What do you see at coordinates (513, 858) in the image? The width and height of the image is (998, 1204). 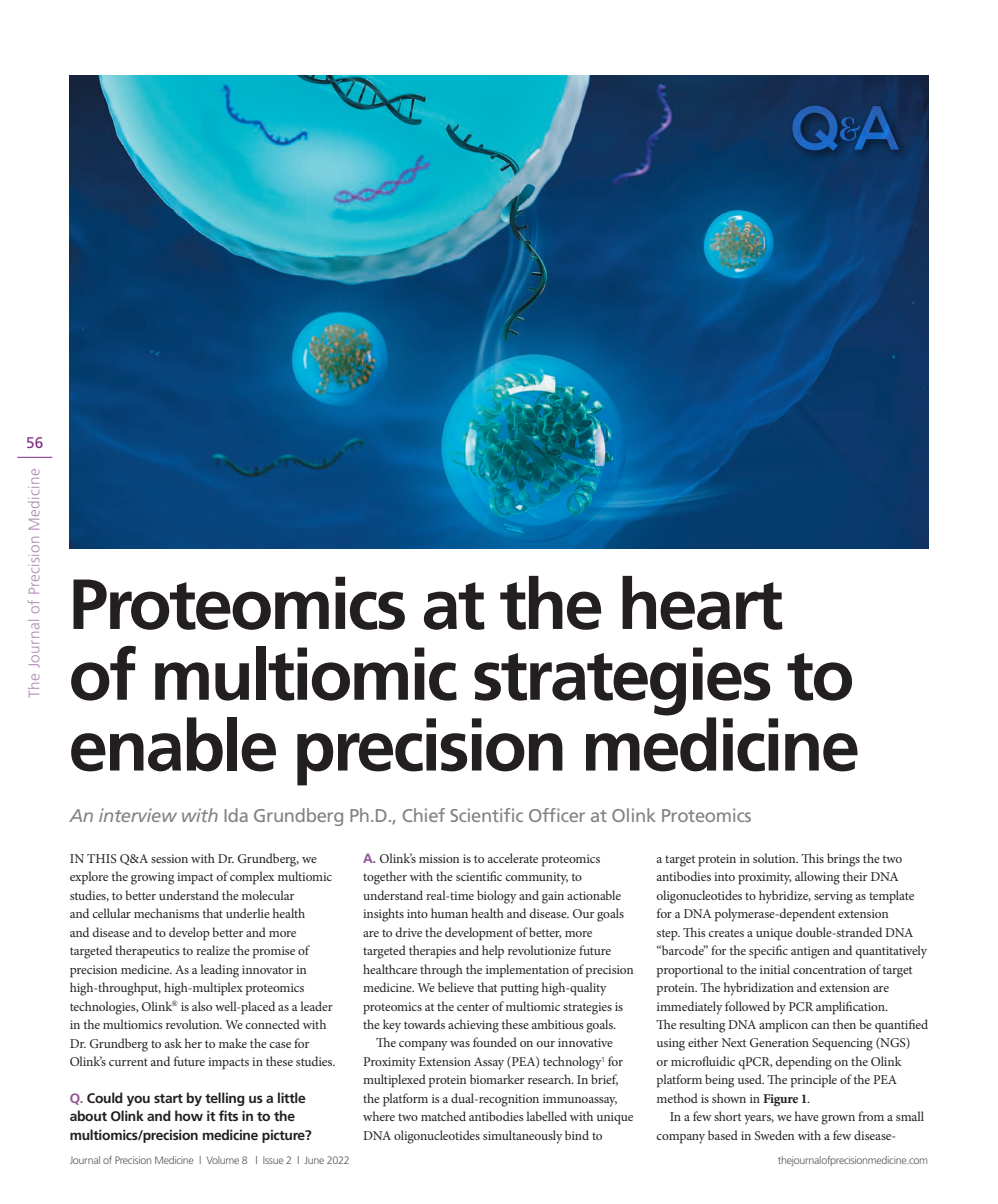 I see `accelerate` at bounding box center [513, 858].
